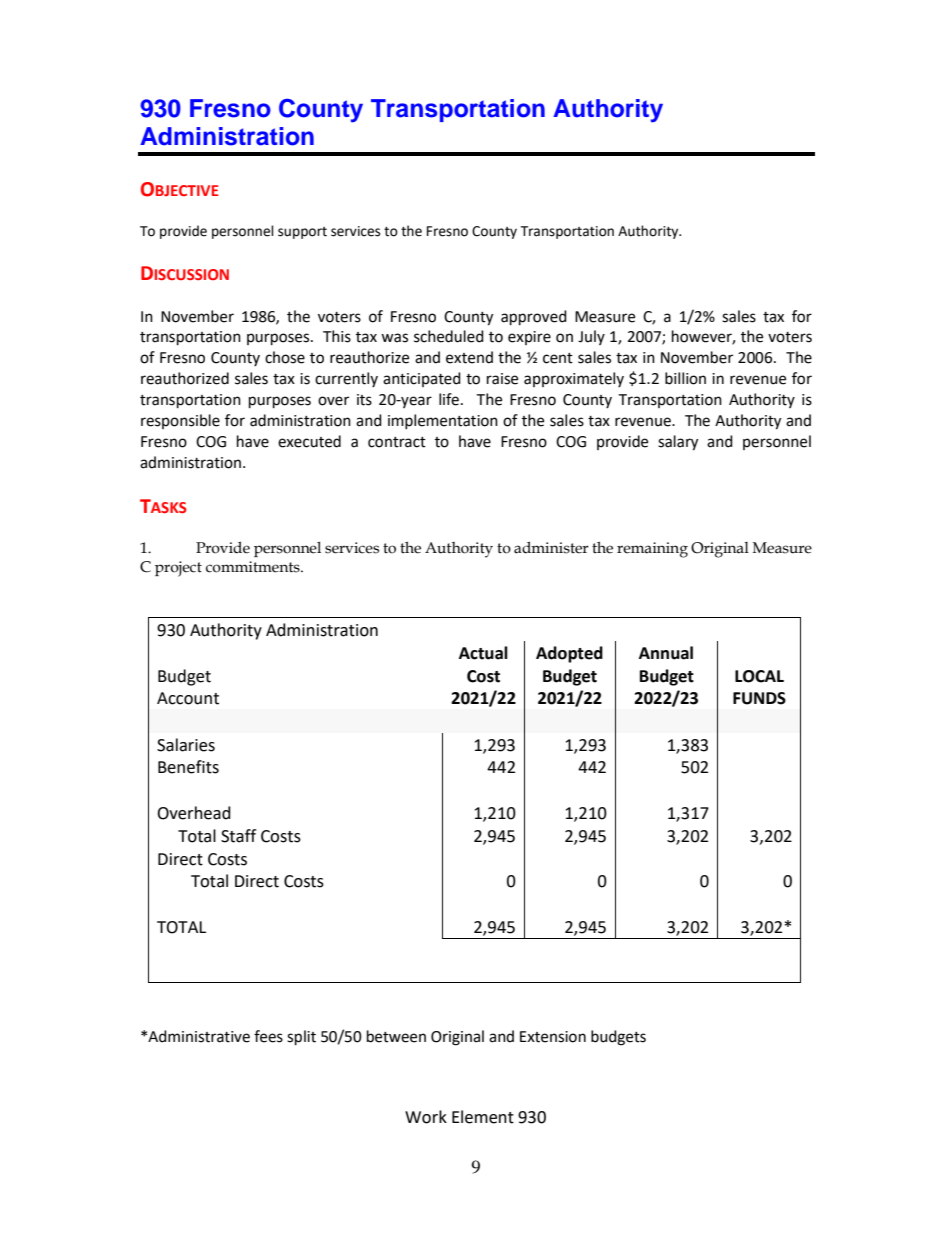 The image size is (952, 1233). Describe the element at coordinates (678, 443) in the screenshot. I see `salary` at that location.
